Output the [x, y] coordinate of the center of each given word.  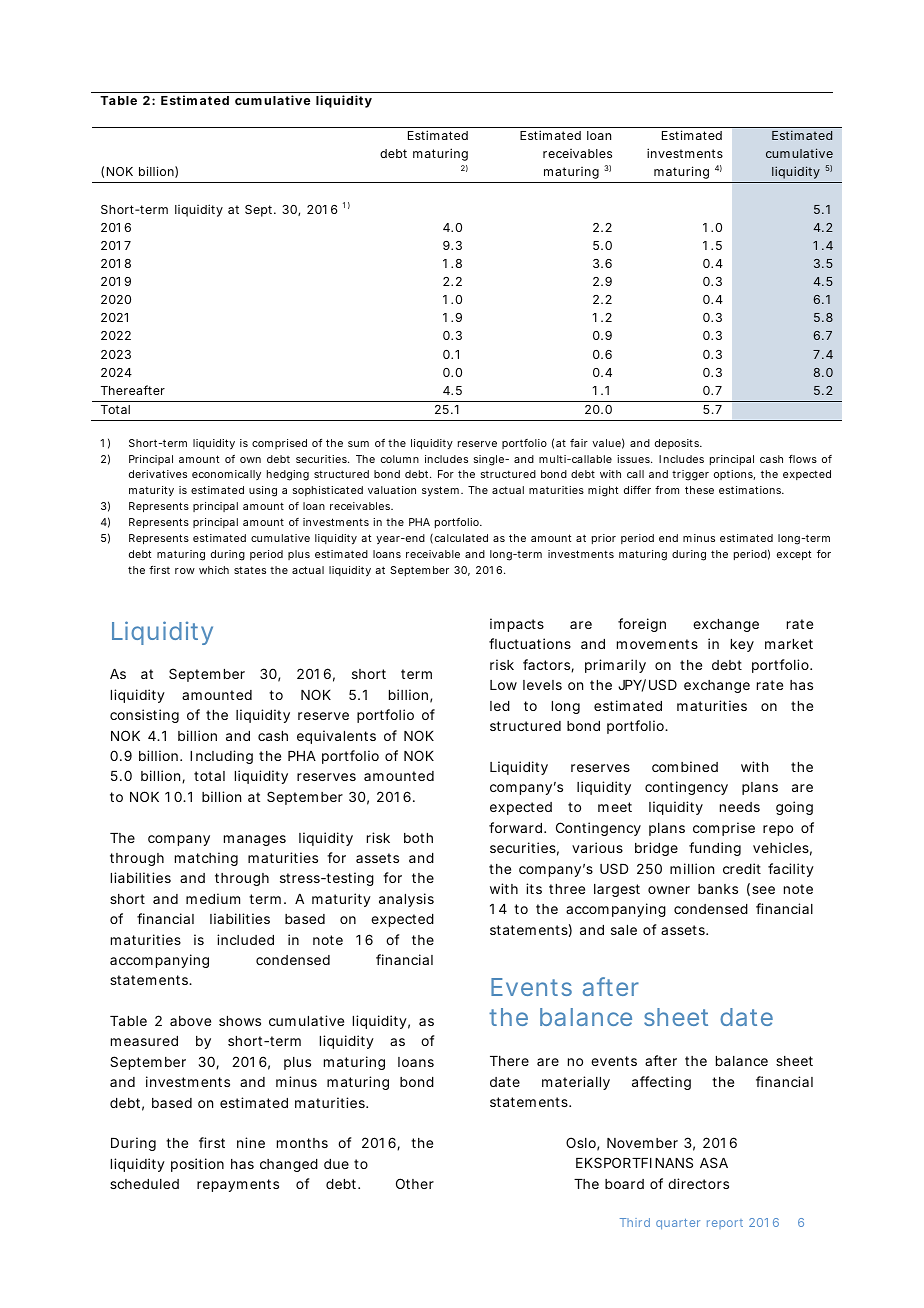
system [442, 491]
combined [685, 766]
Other [415, 1183]
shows [240, 1021]
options [734, 475]
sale [624, 930]
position [197, 1165]
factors [548, 666]
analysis [406, 900]
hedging [288, 475]
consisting [144, 716]
